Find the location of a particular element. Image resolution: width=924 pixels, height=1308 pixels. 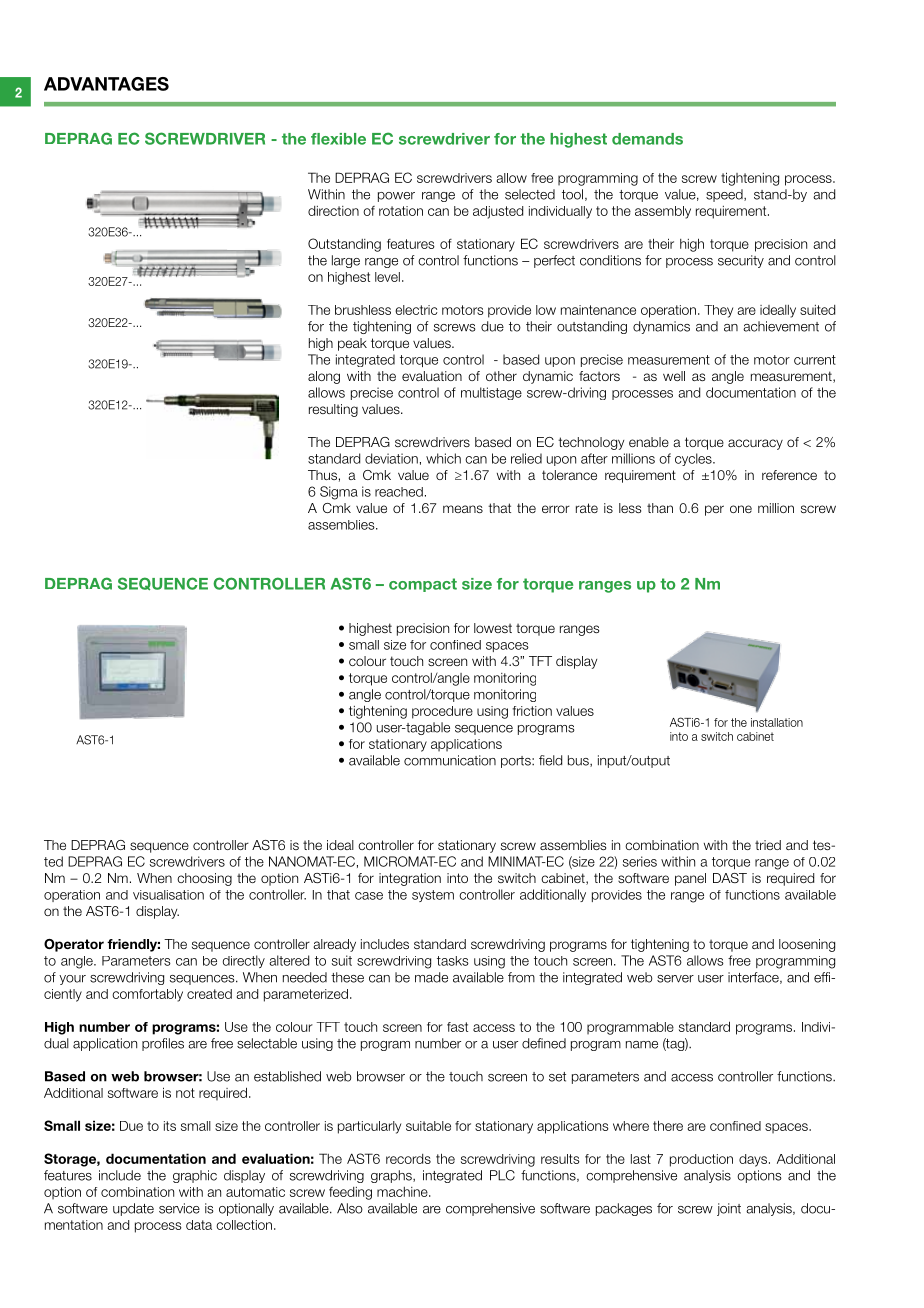

flexible is located at coordinates (338, 139).
